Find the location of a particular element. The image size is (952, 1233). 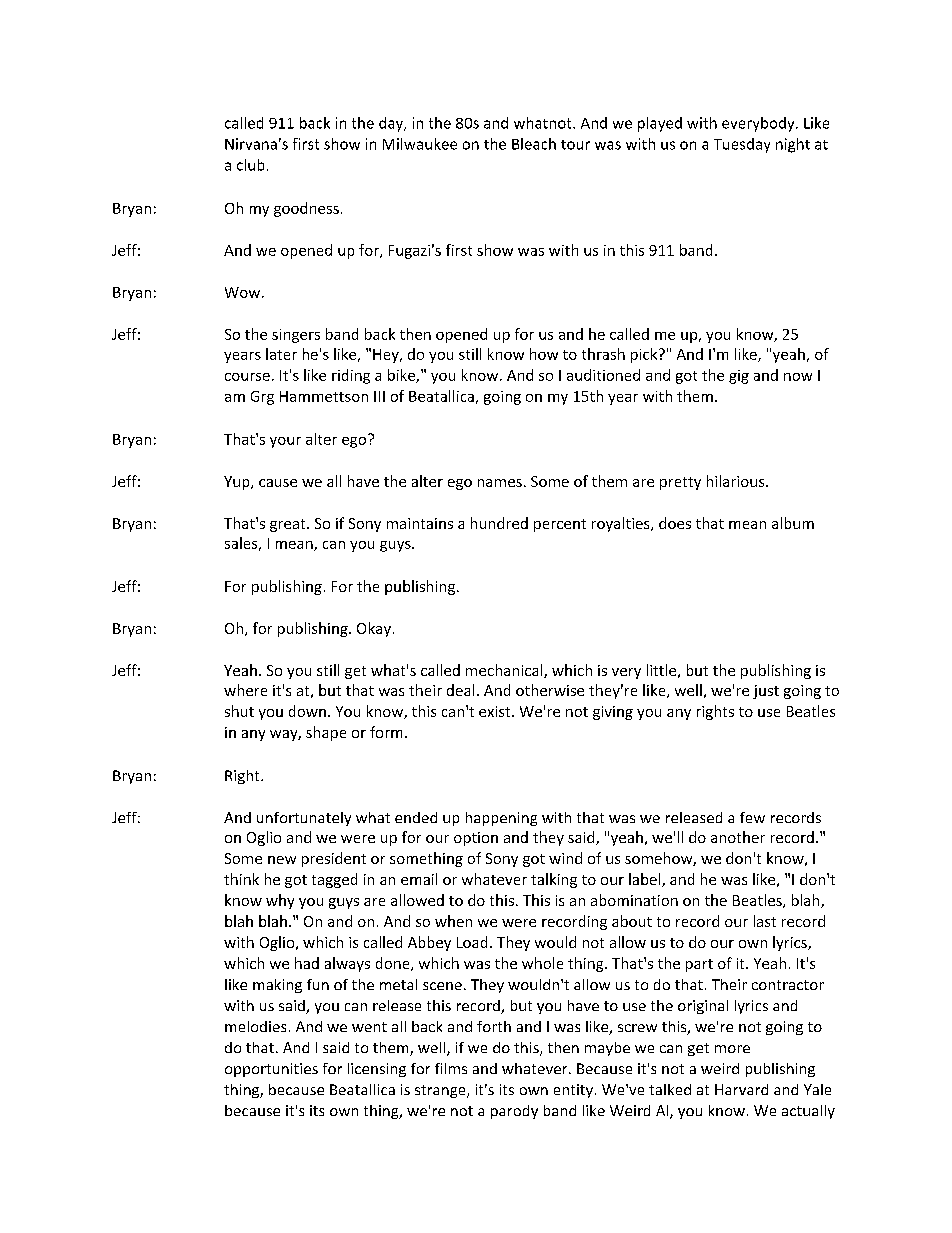

Tuesday is located at coordinates (742, 145).
